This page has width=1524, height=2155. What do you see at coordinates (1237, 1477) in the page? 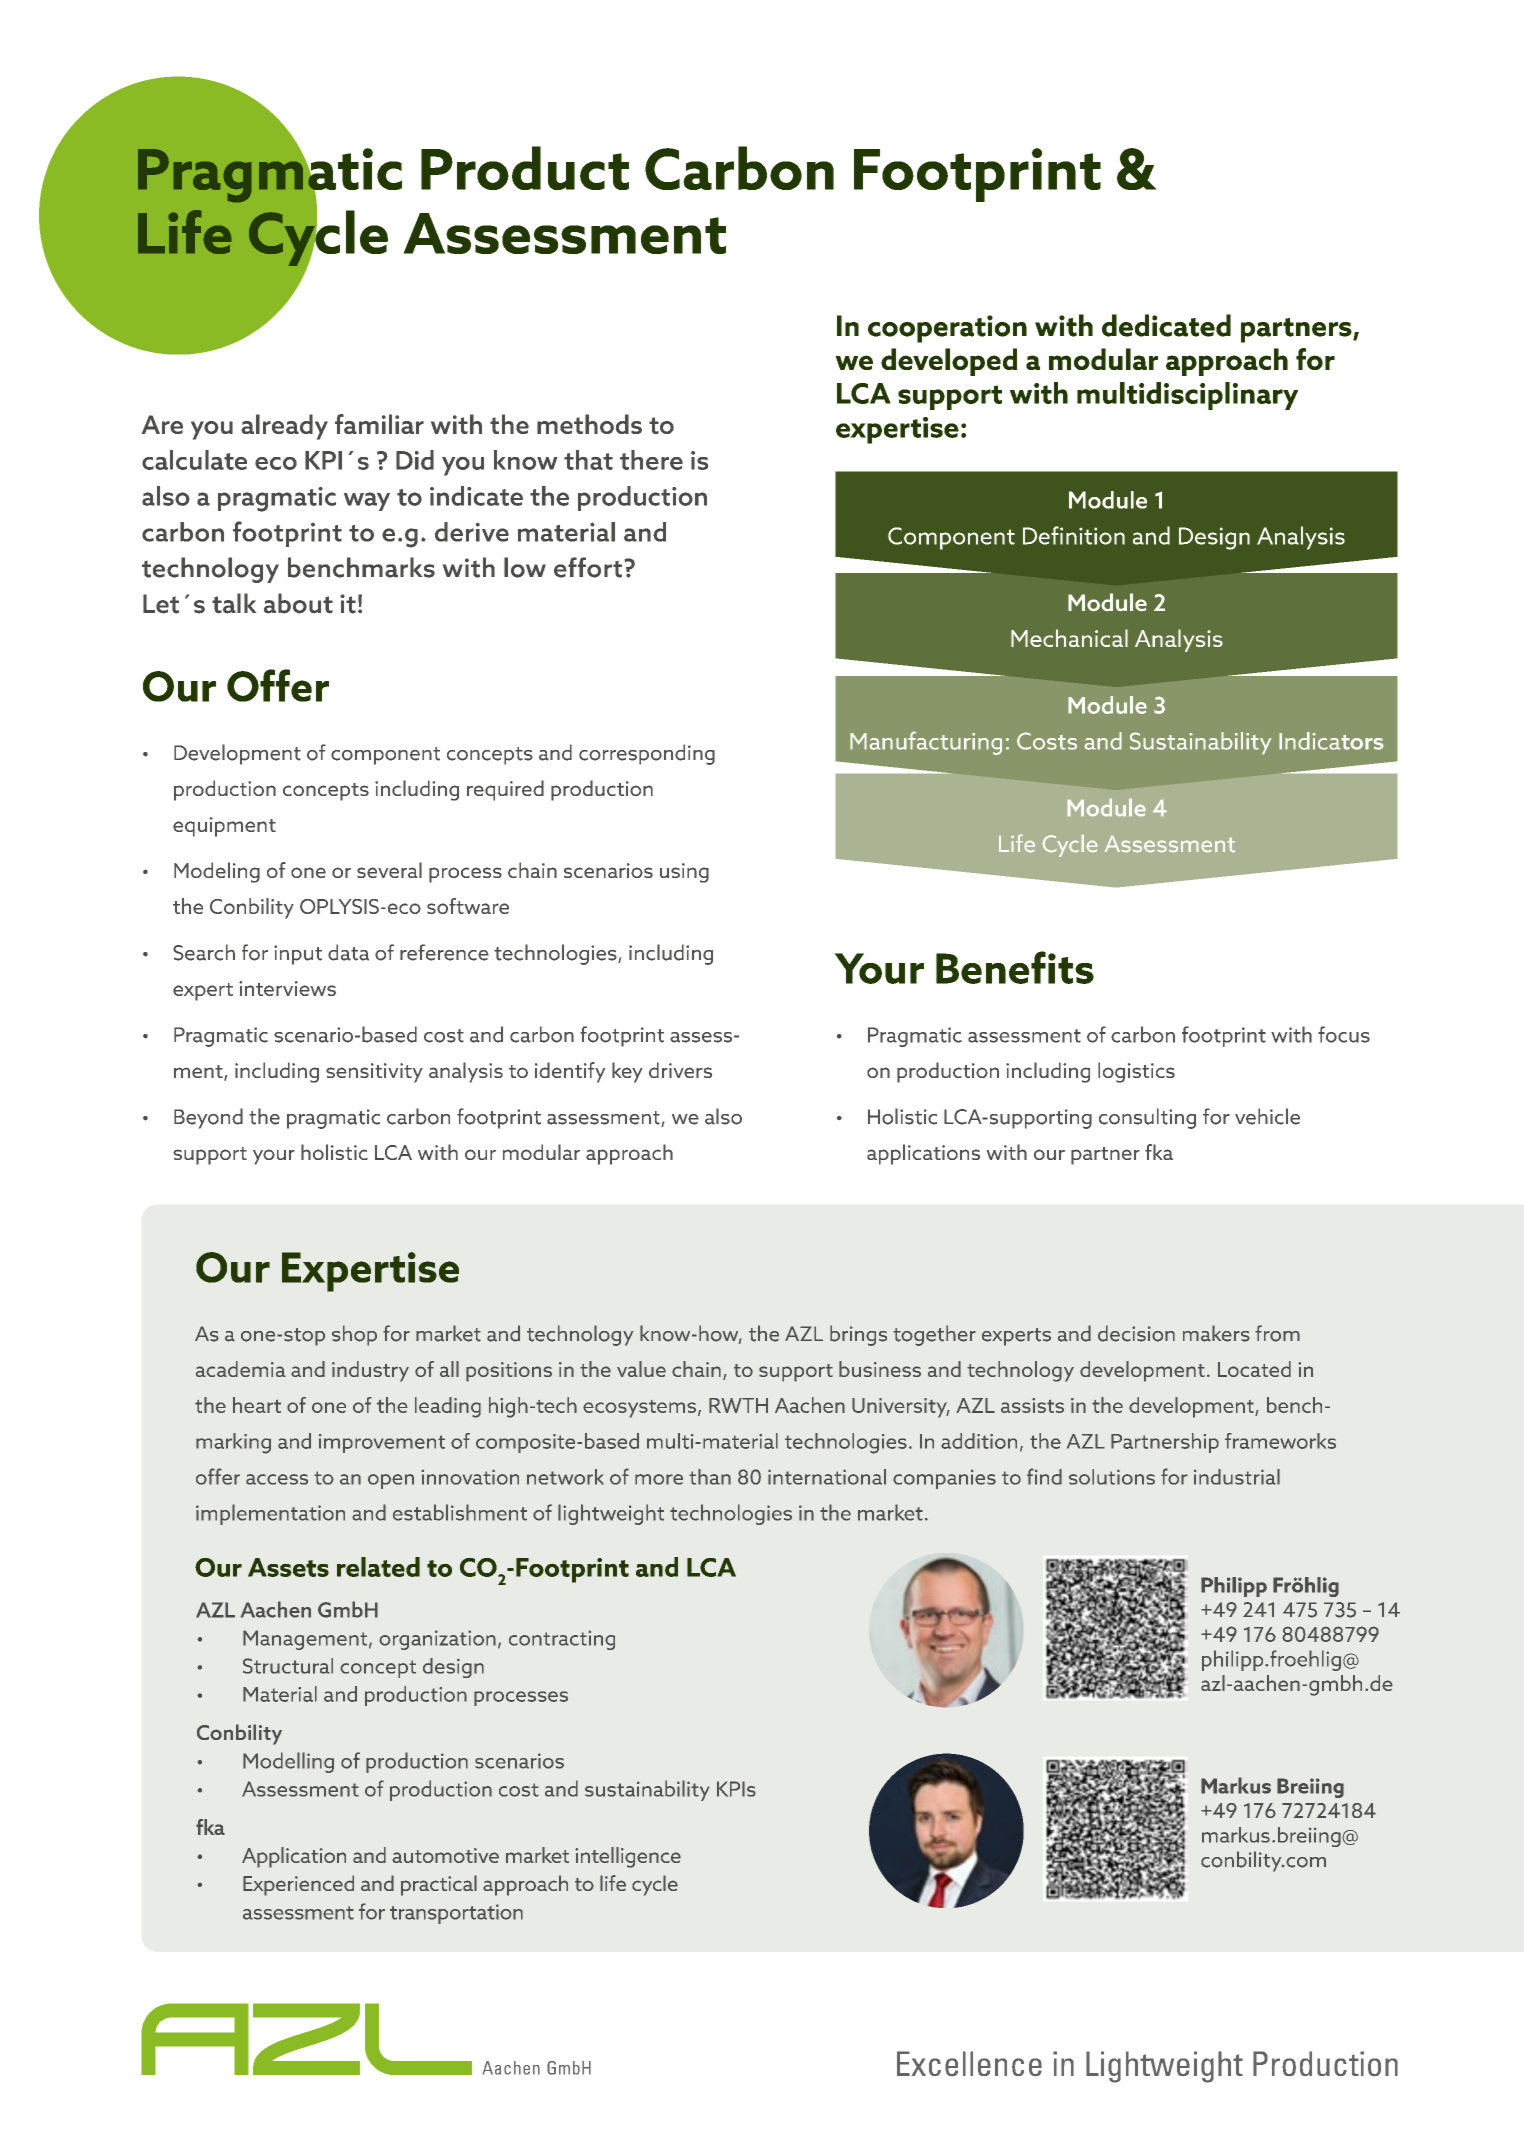
I see `industrial` at bounding box center [1237, 1477].
